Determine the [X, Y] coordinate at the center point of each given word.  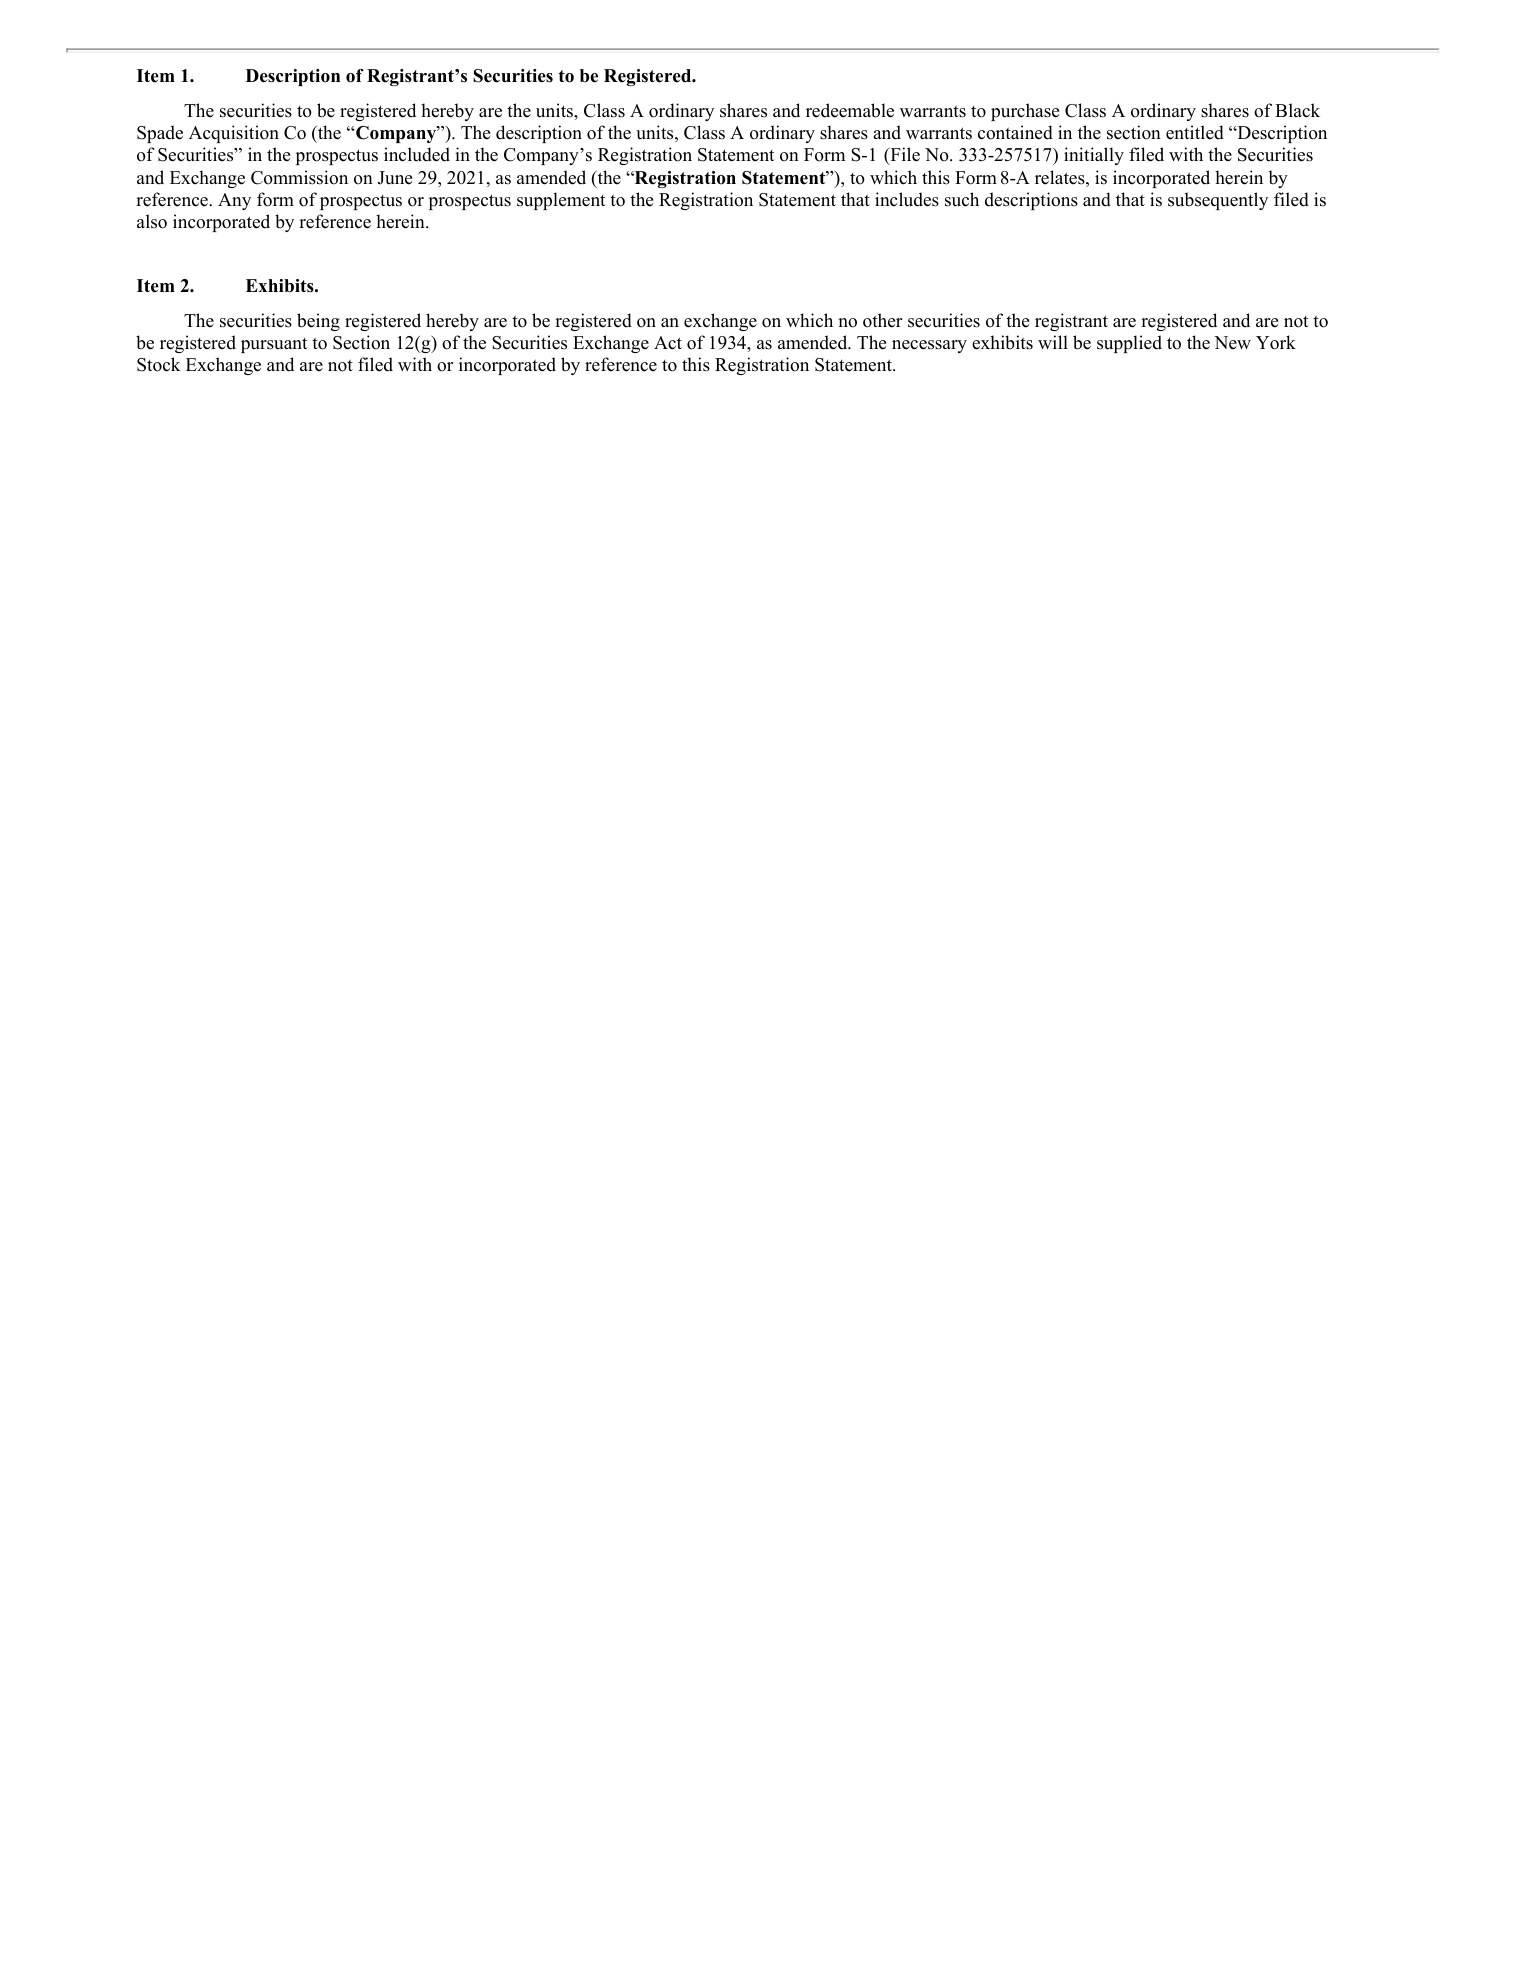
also [152, 221]
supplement [561, 201]
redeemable [850, 110]
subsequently [1218, 201]
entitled [1195, 132]
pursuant [274, 345]
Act [668, 343]
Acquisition [234, 134]
